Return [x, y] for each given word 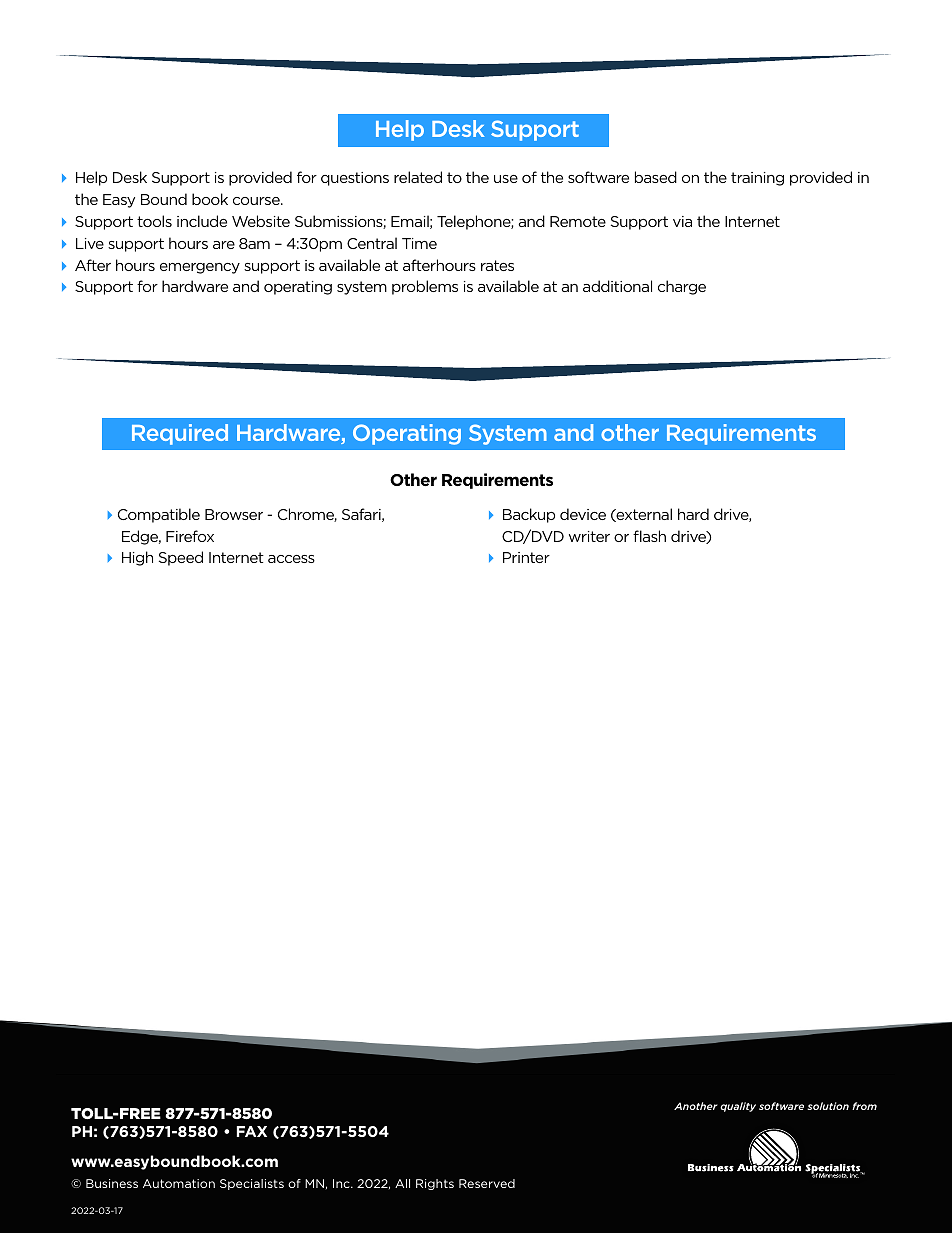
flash [649, 536]
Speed [181, 558]
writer [589, 536]
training [757, 179]
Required [180, 434]
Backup [529, 515]
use [506, 179]
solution [828, 1106]
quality [738, 1107]
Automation [179, 1183]
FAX [252, 1131]
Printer [526, 557]
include [202, 221]
